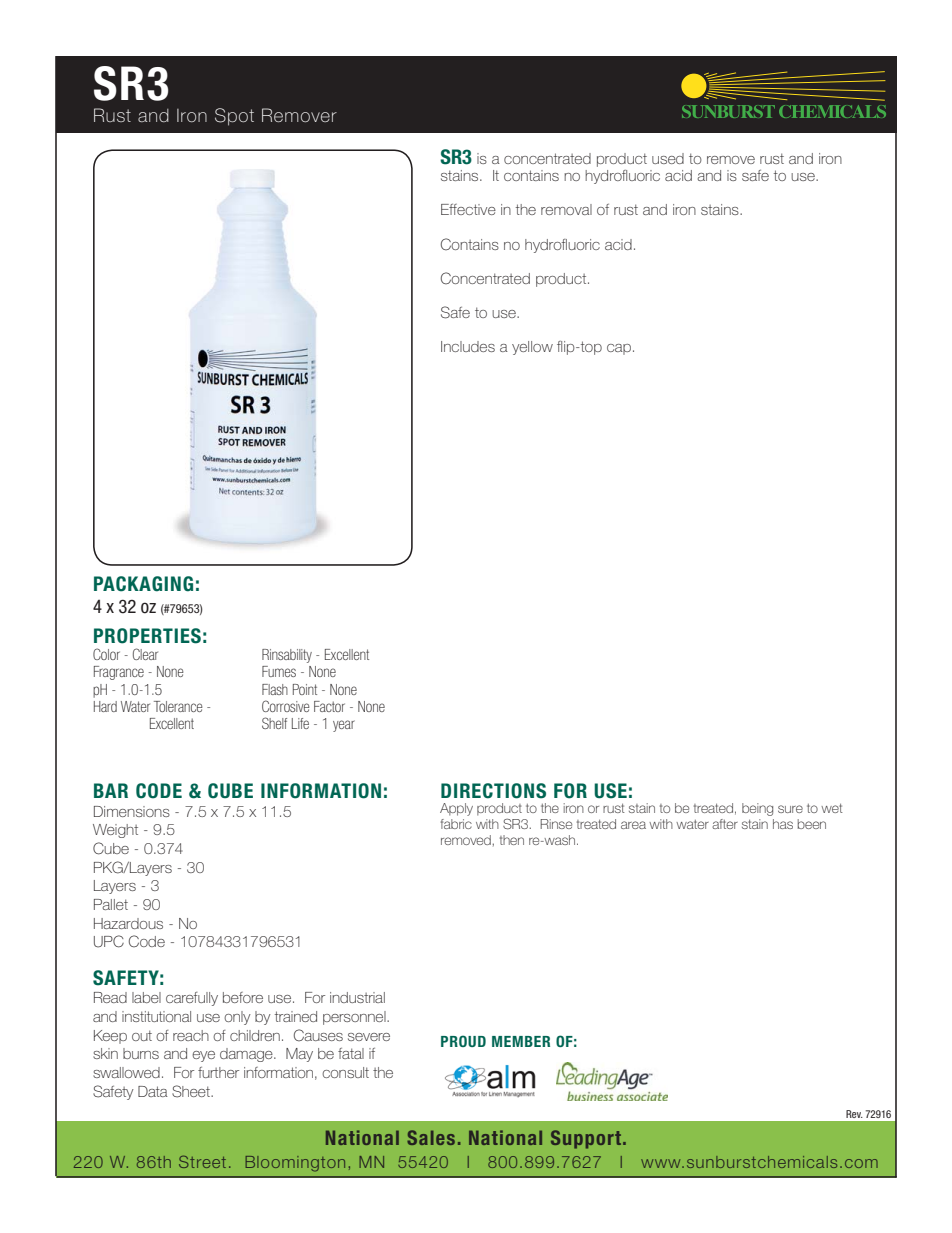 The image size is (952, 1233). What do you see at coordinates (468, 346) in the screenshot?
I see `Includes` at bounding box center [468, 346].
